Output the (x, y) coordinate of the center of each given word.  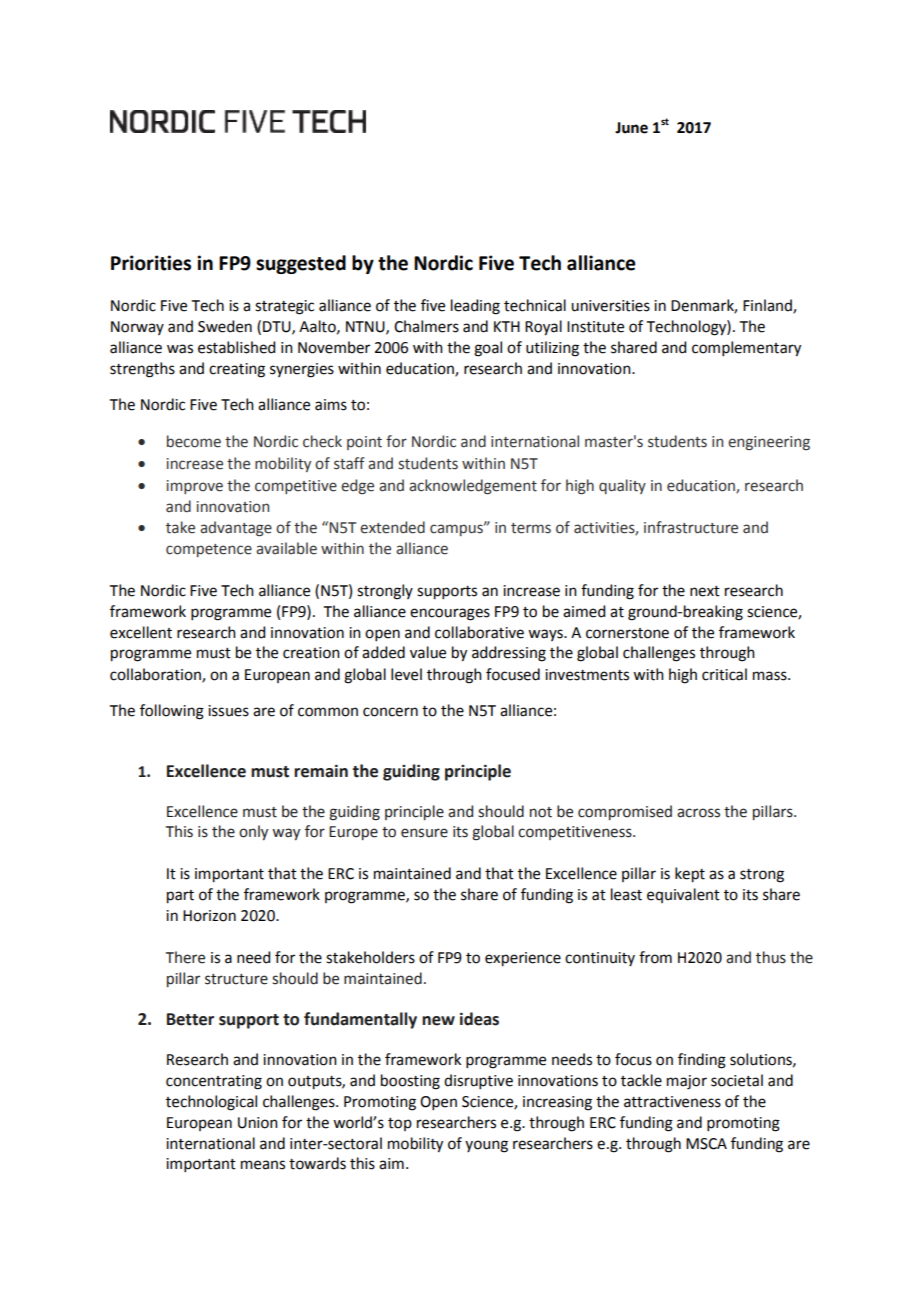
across (698, 813)
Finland (768, 306)
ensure (424, 833)
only (253, 832)
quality (622, 486)
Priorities (151, 263)
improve (195, 487)
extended (392, 527)
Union (258, 1123)
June (631, 128)
